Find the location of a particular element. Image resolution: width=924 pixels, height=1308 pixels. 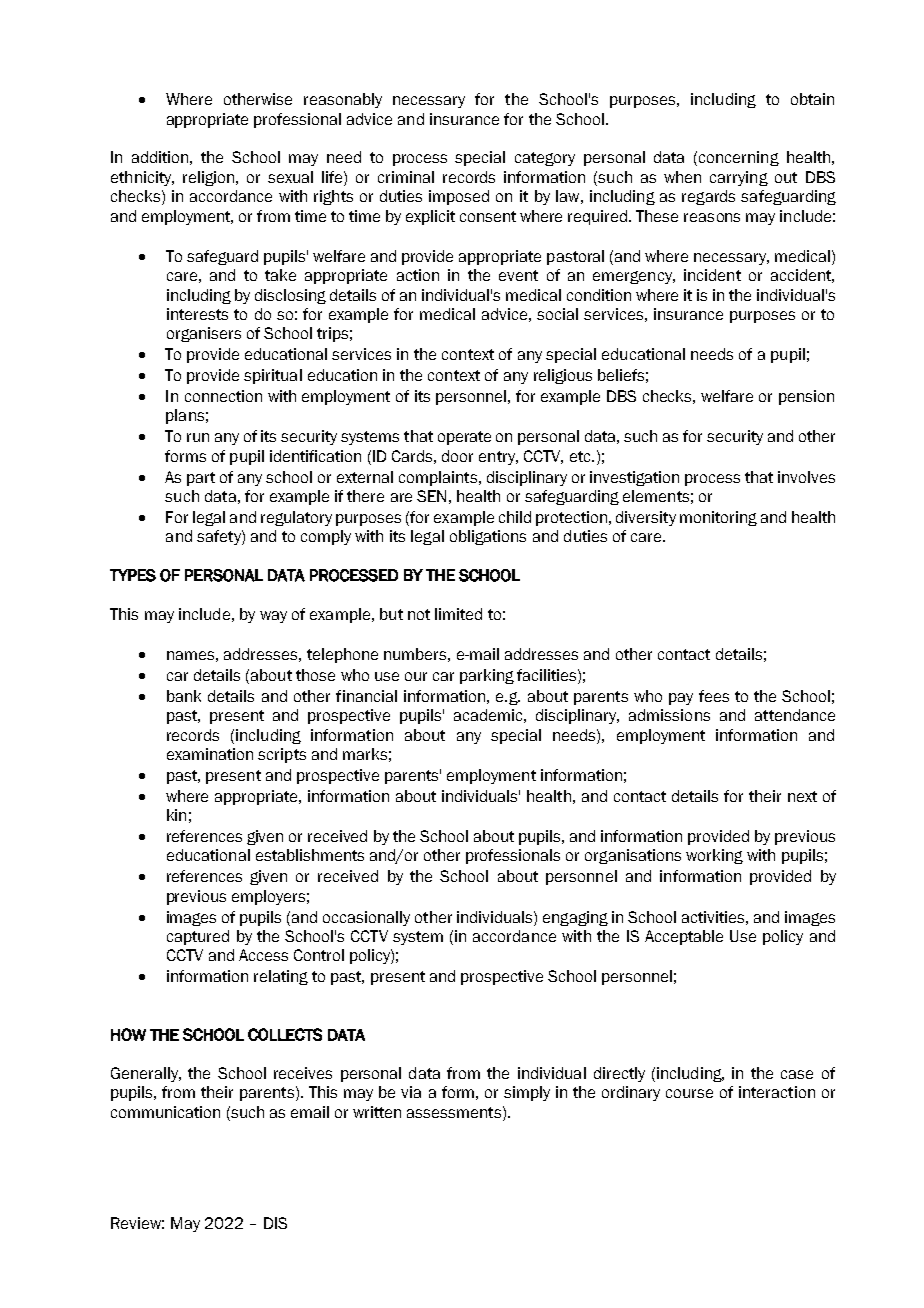

course is located at coordinates (689, 1093).
